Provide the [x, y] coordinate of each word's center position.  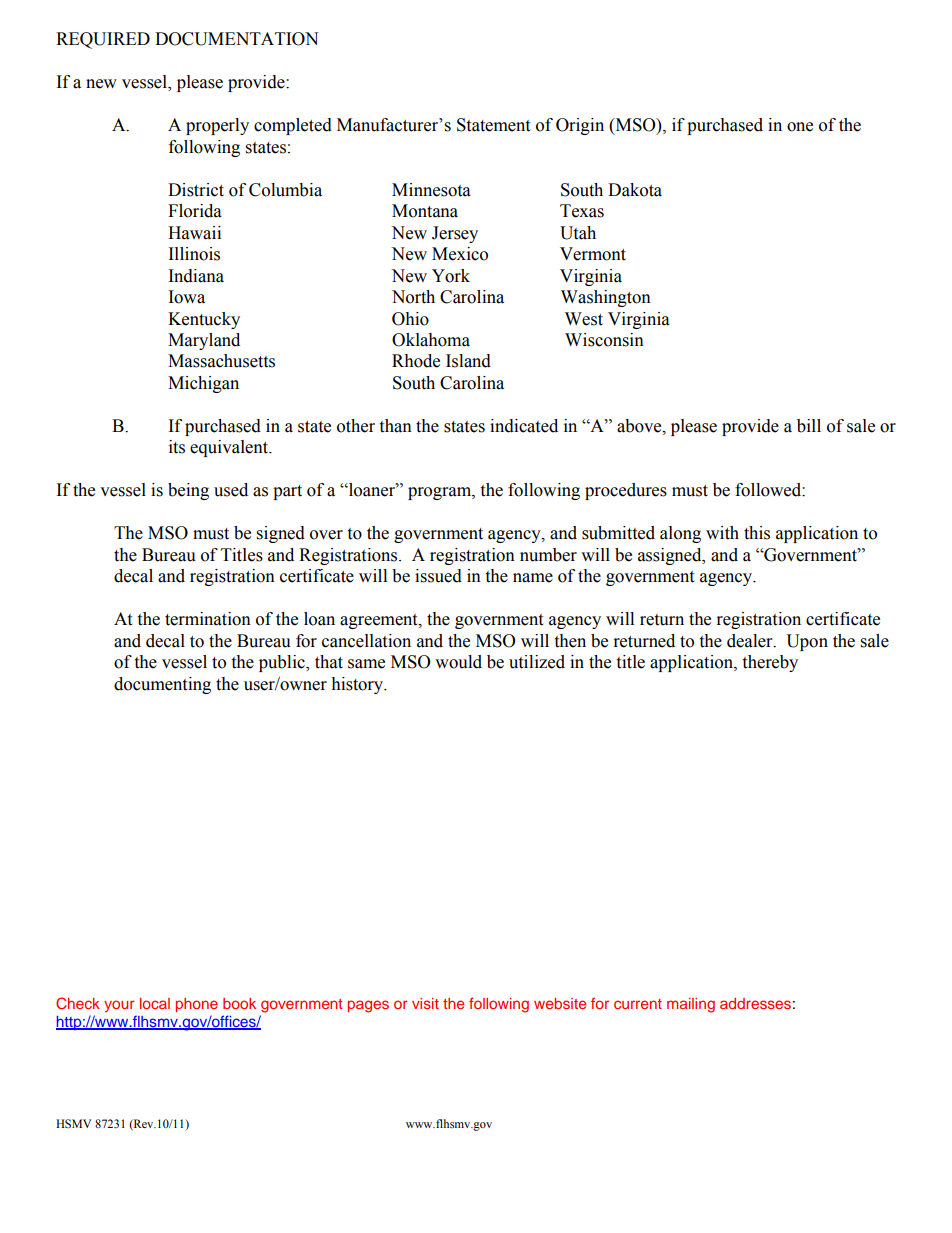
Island [468, 361]
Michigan [203, 384]
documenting [162, 685]
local [155, 1003]
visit [425, 1003]
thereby [770, 663]
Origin [580, 126]
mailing [691, 1005]
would [458, 662]
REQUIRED [103, 40]
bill [809, 426]
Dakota [635, 190]
